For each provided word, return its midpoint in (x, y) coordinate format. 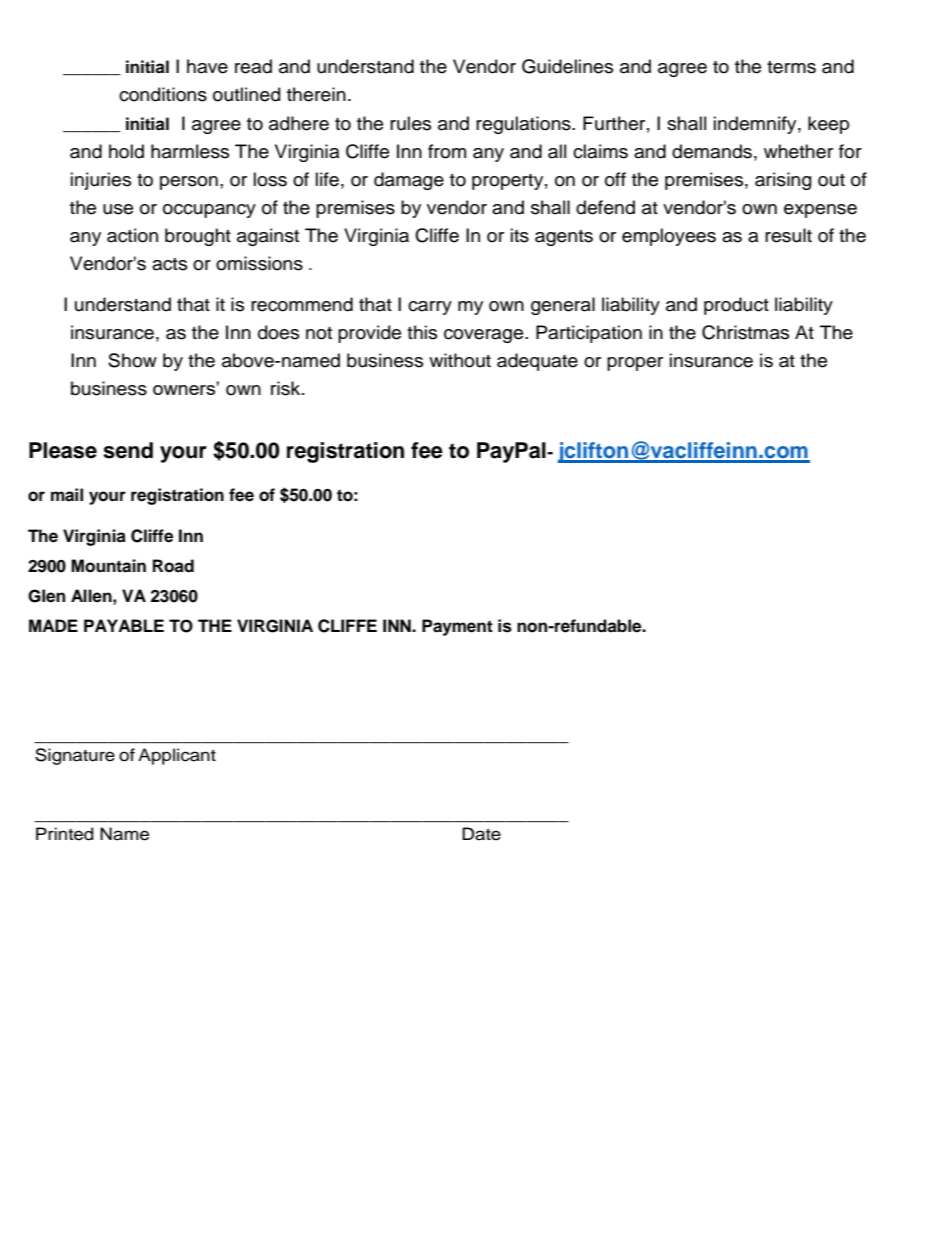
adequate (537, 362)
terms (791, 67)
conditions (163, 94)
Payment (457, 627)
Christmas (745, 332)
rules (410, 123)
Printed (65, 834)
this (422, 332)
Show (132, 360)
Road (173, 566)
